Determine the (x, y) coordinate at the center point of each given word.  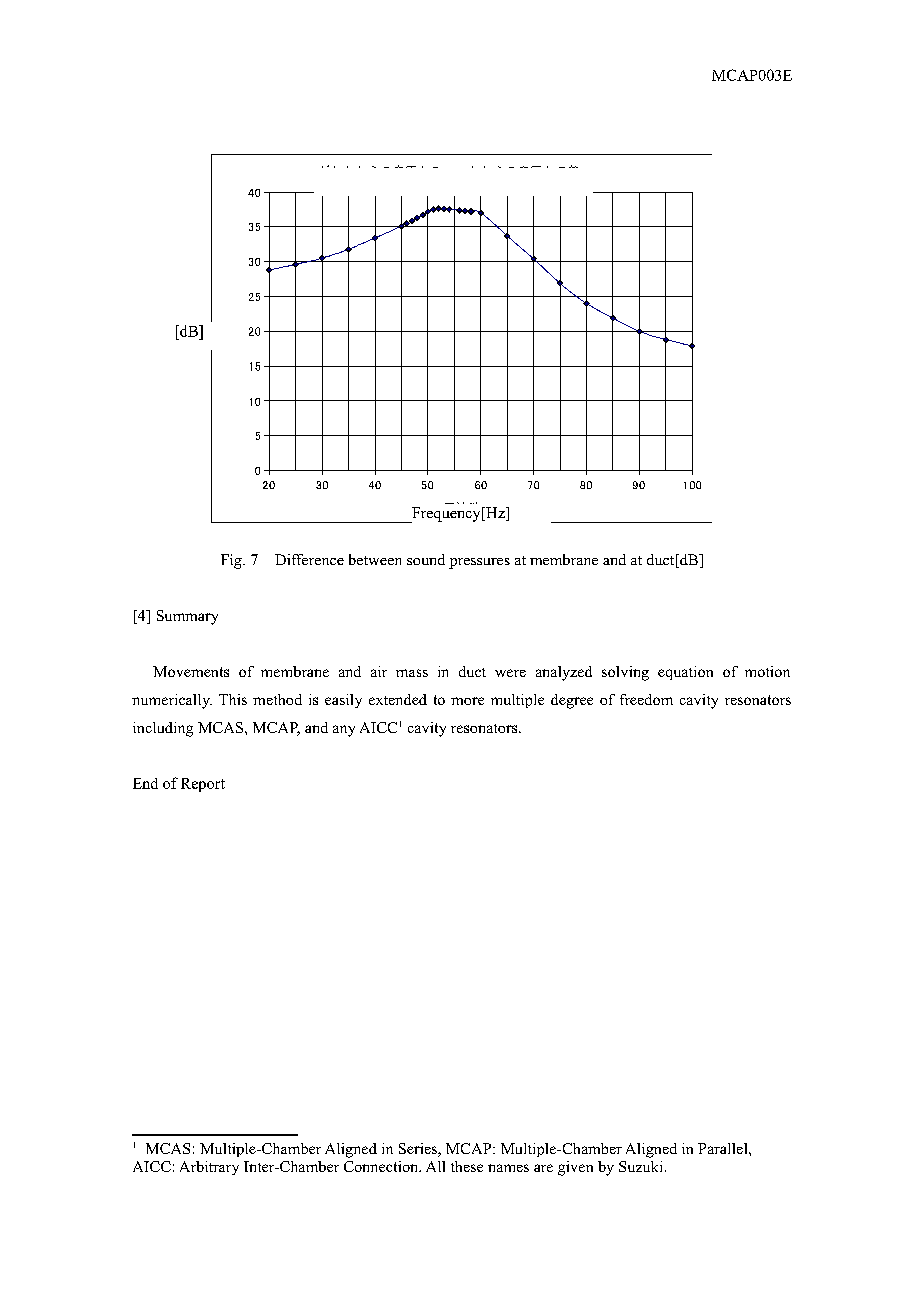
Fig (232, 561)
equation (685, 673)
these (467, 1166)
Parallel (724, 1148)
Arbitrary (209, 1168)
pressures (479, 563)
